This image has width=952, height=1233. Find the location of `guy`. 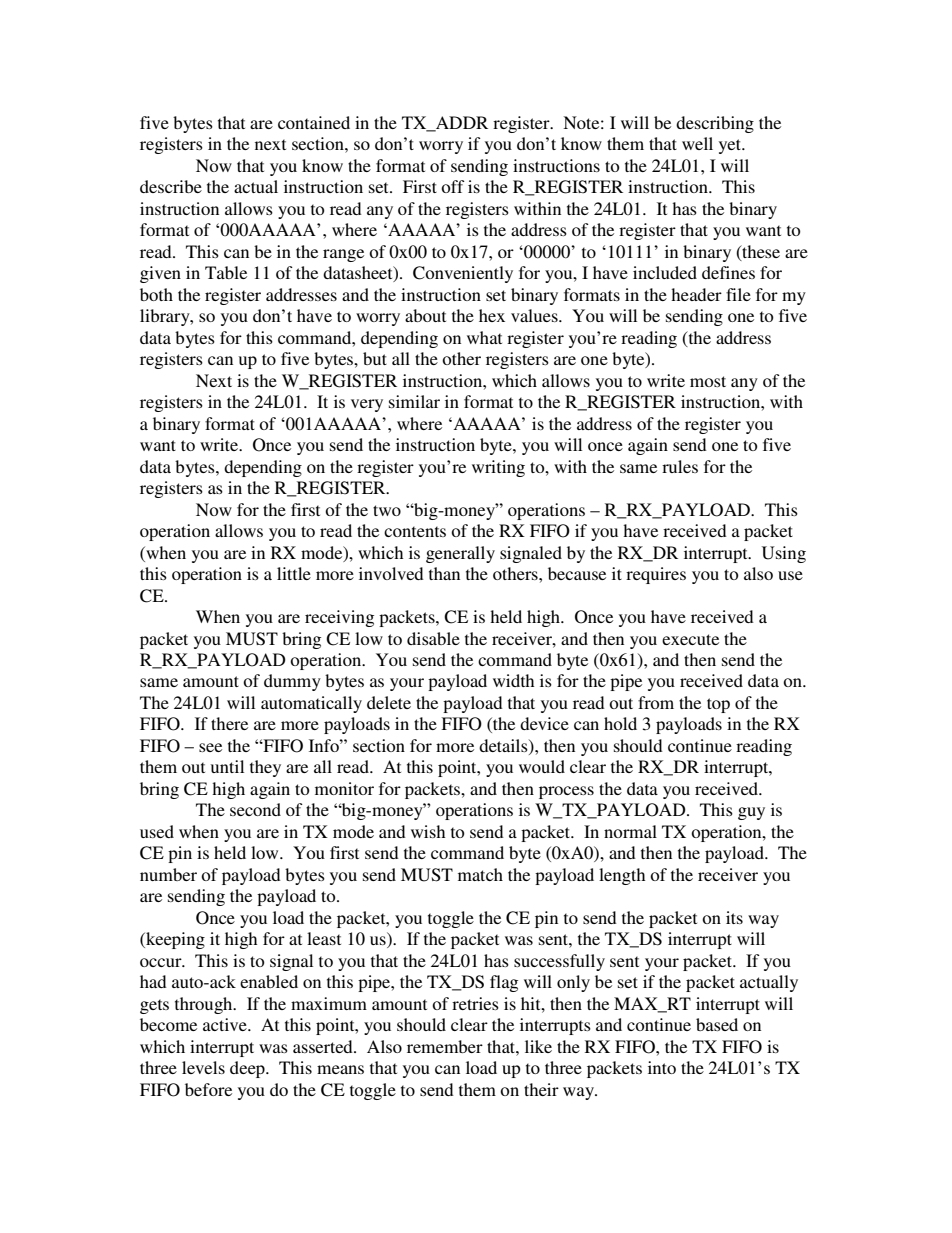

guy is located at coordinates (751, 813).
